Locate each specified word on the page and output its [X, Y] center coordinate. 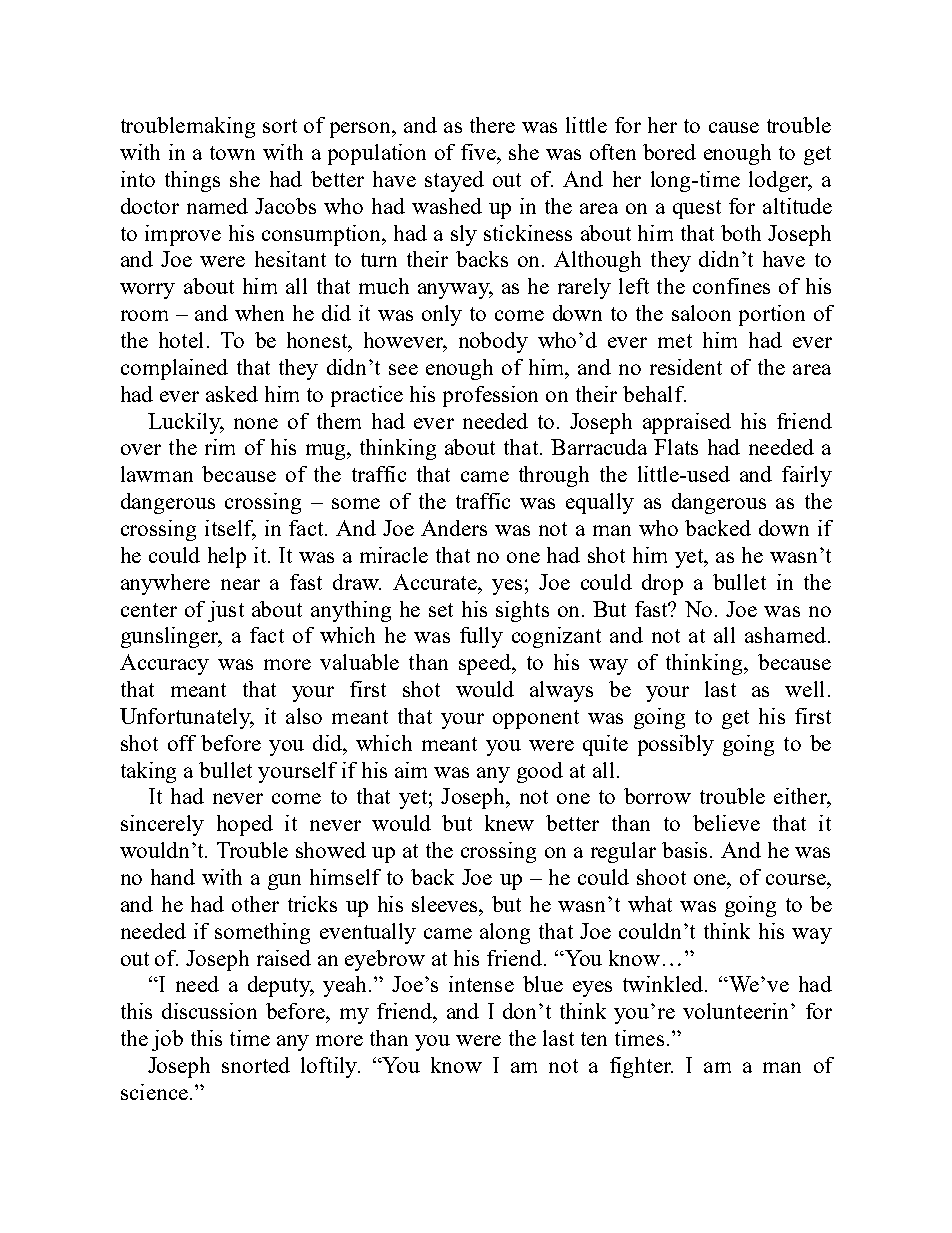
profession [490, 396]
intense [481, 984]
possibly [676, 745]
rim [220, 447]
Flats [676, 447]
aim [411, 770]
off [182, 743]
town [232, 153]
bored [669, 152]
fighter [641, 1067]
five [479, 152]
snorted [256, 1065]
